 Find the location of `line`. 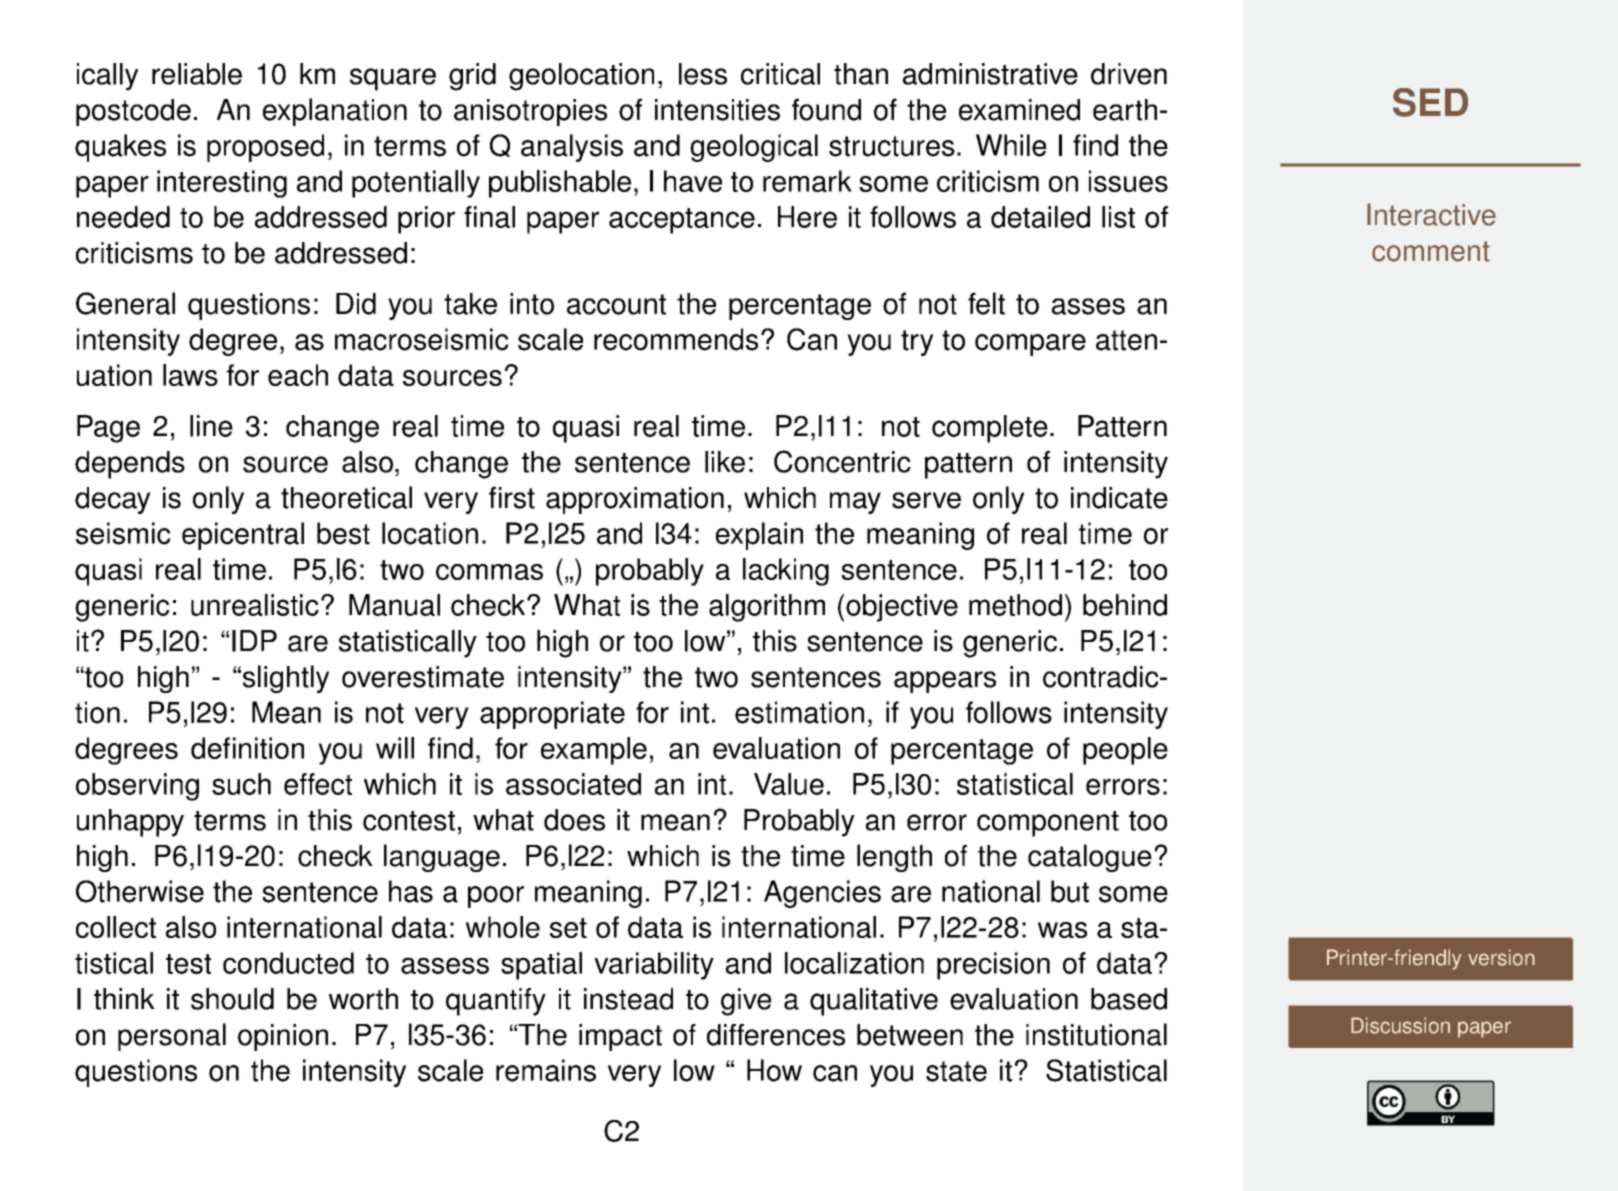

line is located at coordinates (211, 426).
